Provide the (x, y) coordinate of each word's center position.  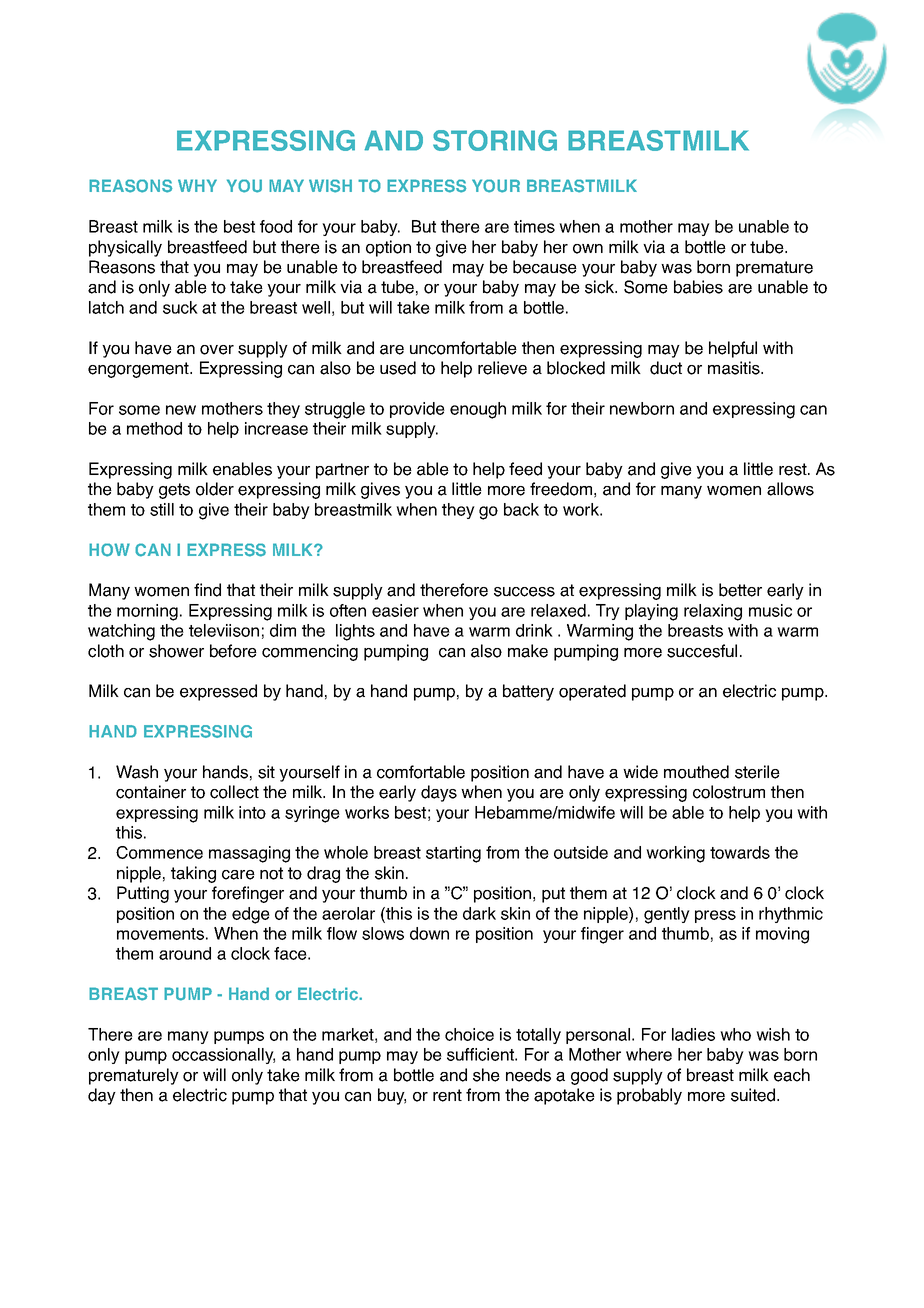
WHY (197, 185)
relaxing (713, 612)
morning (147, 612)
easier (395, 610)
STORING (495, 140)
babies (698, 287)
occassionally (223, 1056)
